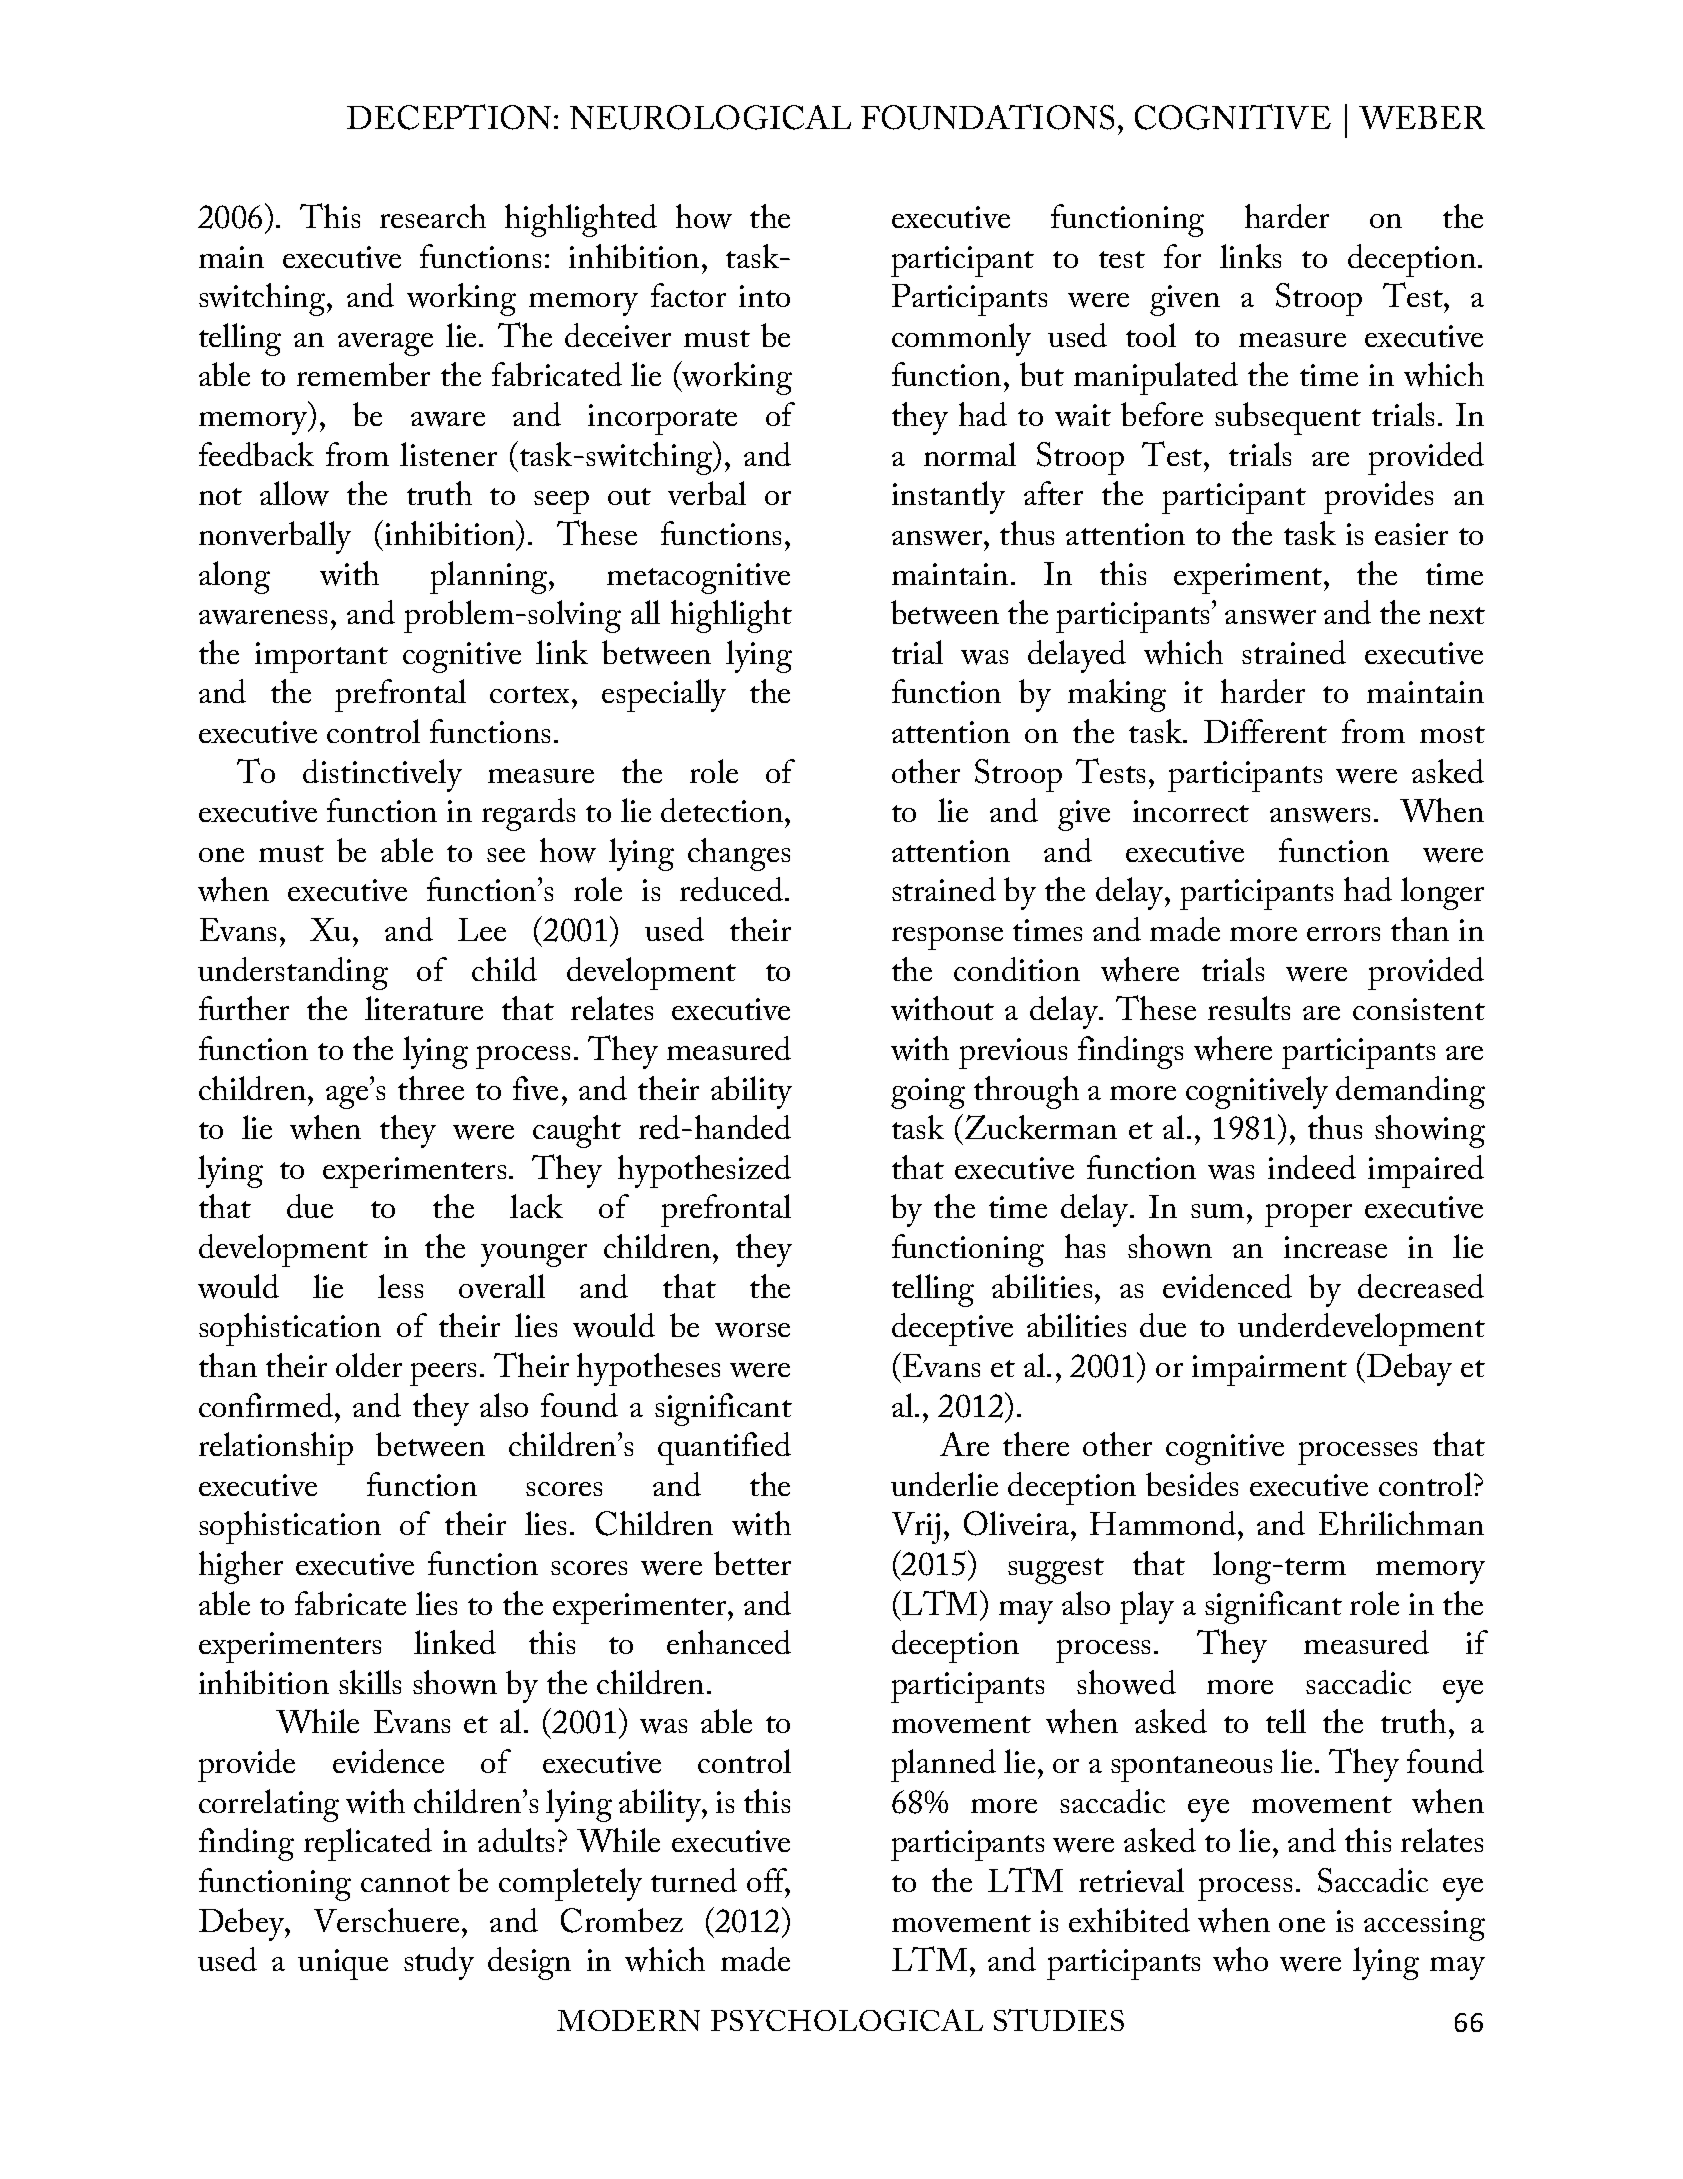 This screenshot has height=2179, width=1683. What do you see at coordinates (343, 1964) in the screenshot?
I see `unique` at bounding box center [343, 1964].
